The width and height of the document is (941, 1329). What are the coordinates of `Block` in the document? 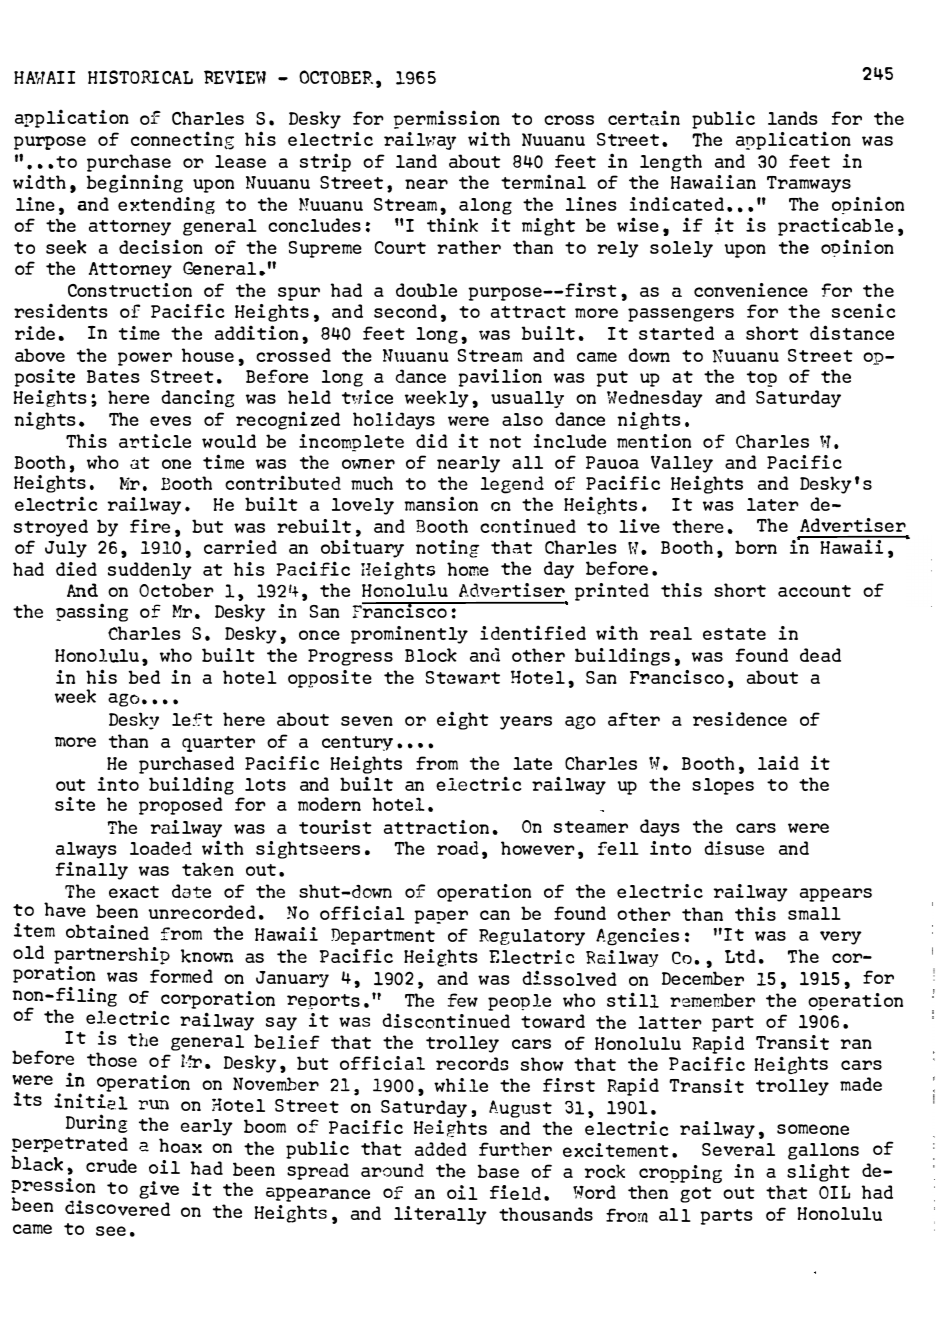 It's located at (431, 655).
